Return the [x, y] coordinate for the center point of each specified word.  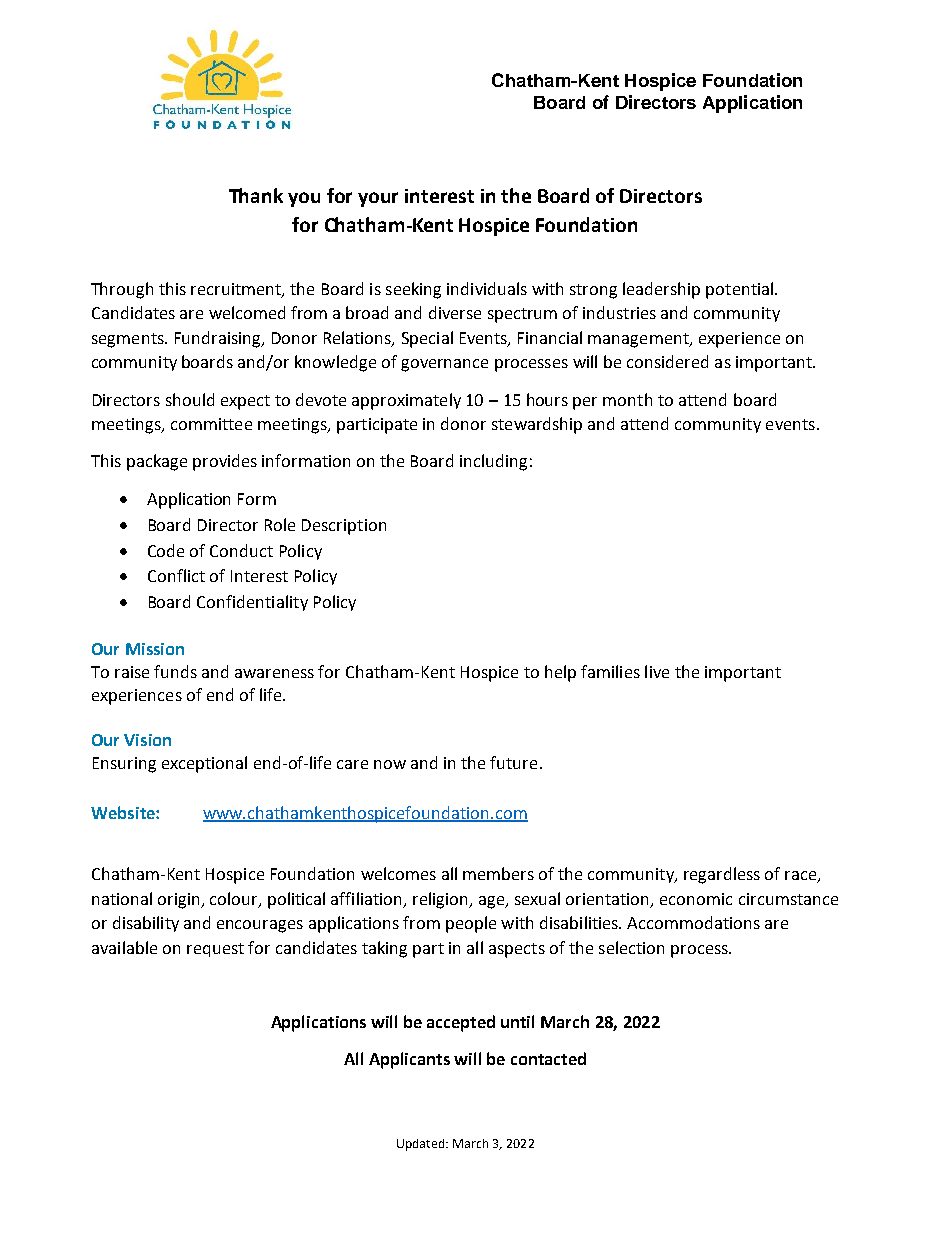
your [378, 199]
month [627, 399]
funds [175, 671]
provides [225, 462]
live [657, 671]
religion [441, 900]
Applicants [409, 1060]
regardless [722, 875]
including [493, 462]
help [560, 673]
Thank [256, 195]
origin [180, 901]
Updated [422, 1145]
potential [741, 290]
